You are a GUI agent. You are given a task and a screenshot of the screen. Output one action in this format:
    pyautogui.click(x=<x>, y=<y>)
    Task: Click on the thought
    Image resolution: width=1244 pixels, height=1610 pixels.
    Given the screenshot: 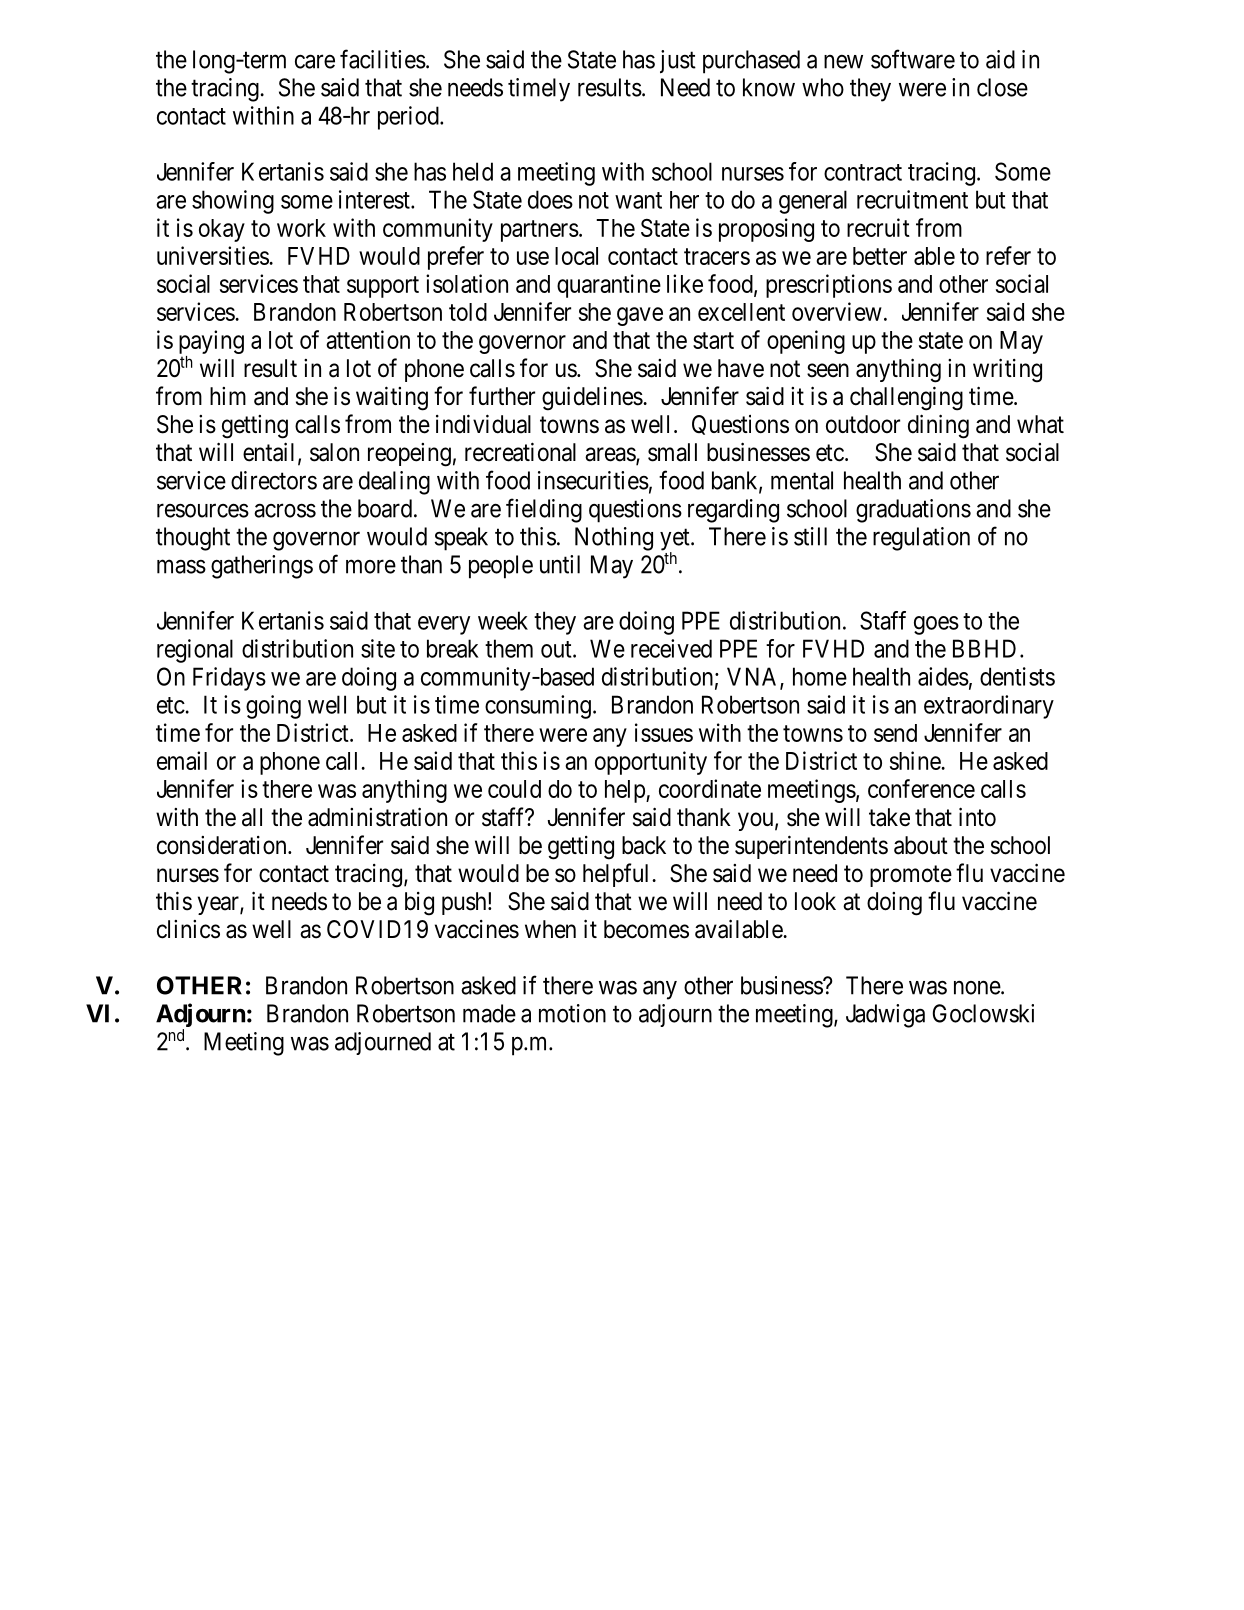 What is the action you would take?
    pyautogui.click(x=193, y=539)
